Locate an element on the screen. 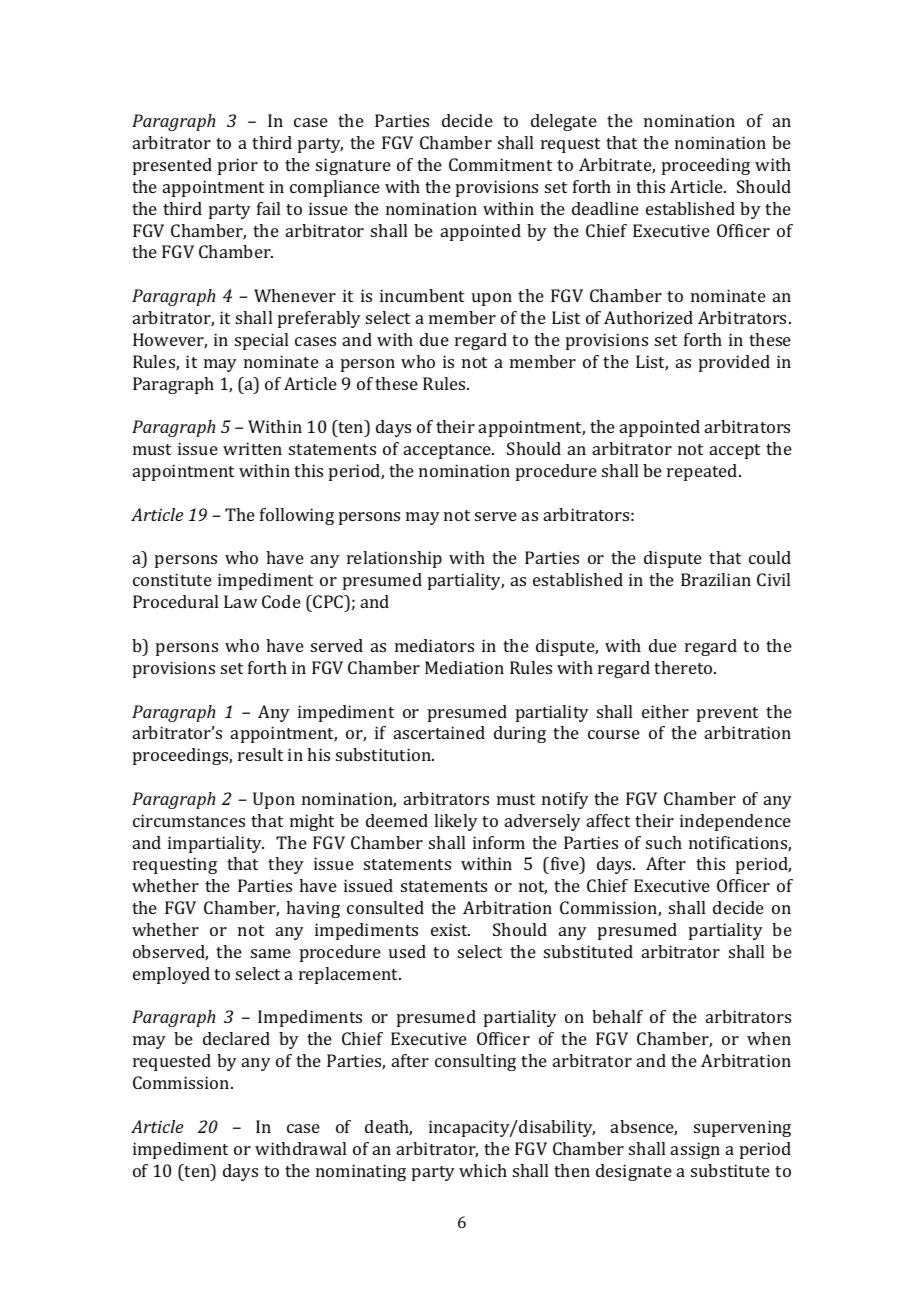 This screenshot has width=924, height=1308. thereto is located at coordinates (684, 667).
